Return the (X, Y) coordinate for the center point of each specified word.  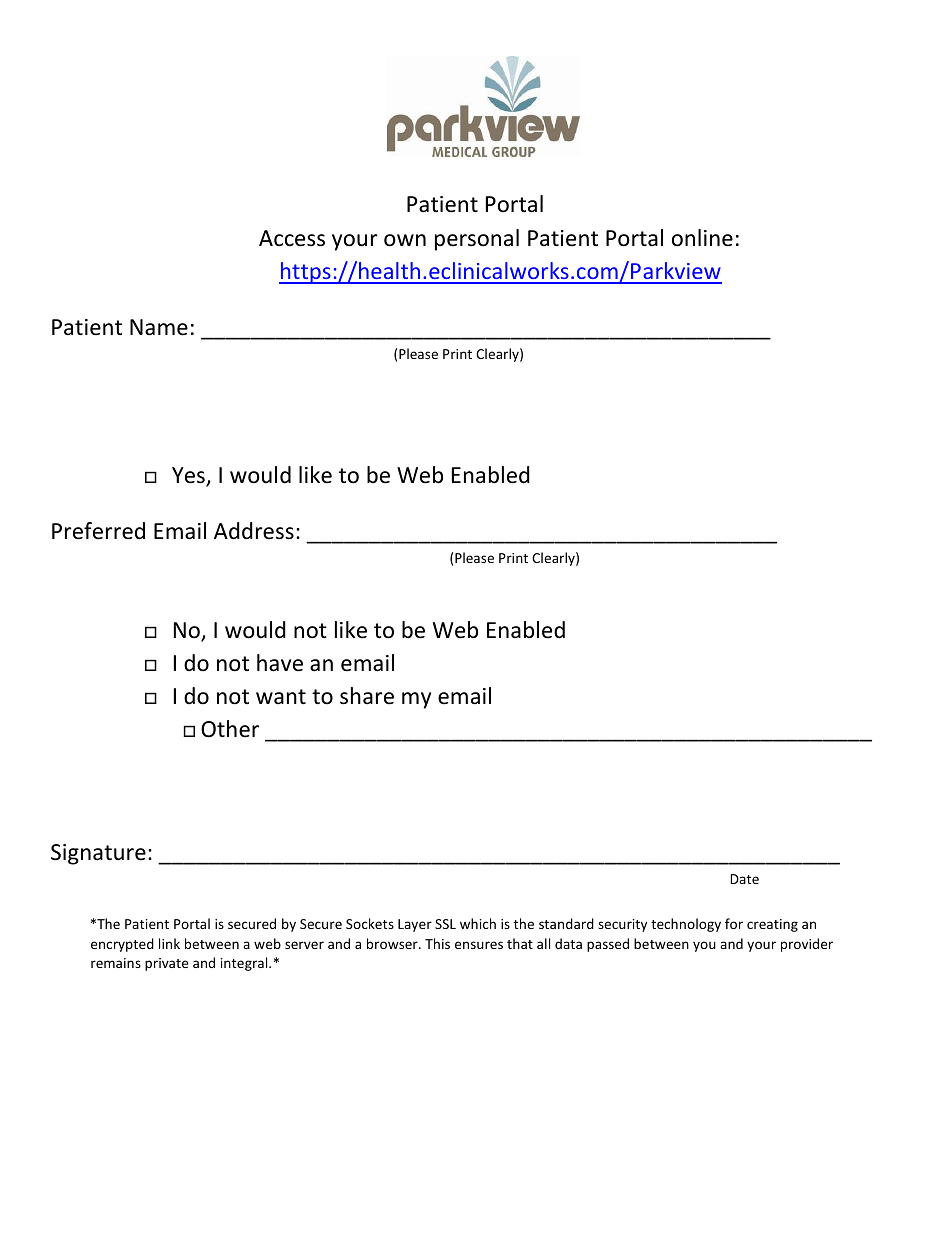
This (437, 943)
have (280, 663)
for (734, 923)
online (702, 238)
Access (292, 238)
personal (477, 240)
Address (254, 531)
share (367, 696)
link (169, 943)
